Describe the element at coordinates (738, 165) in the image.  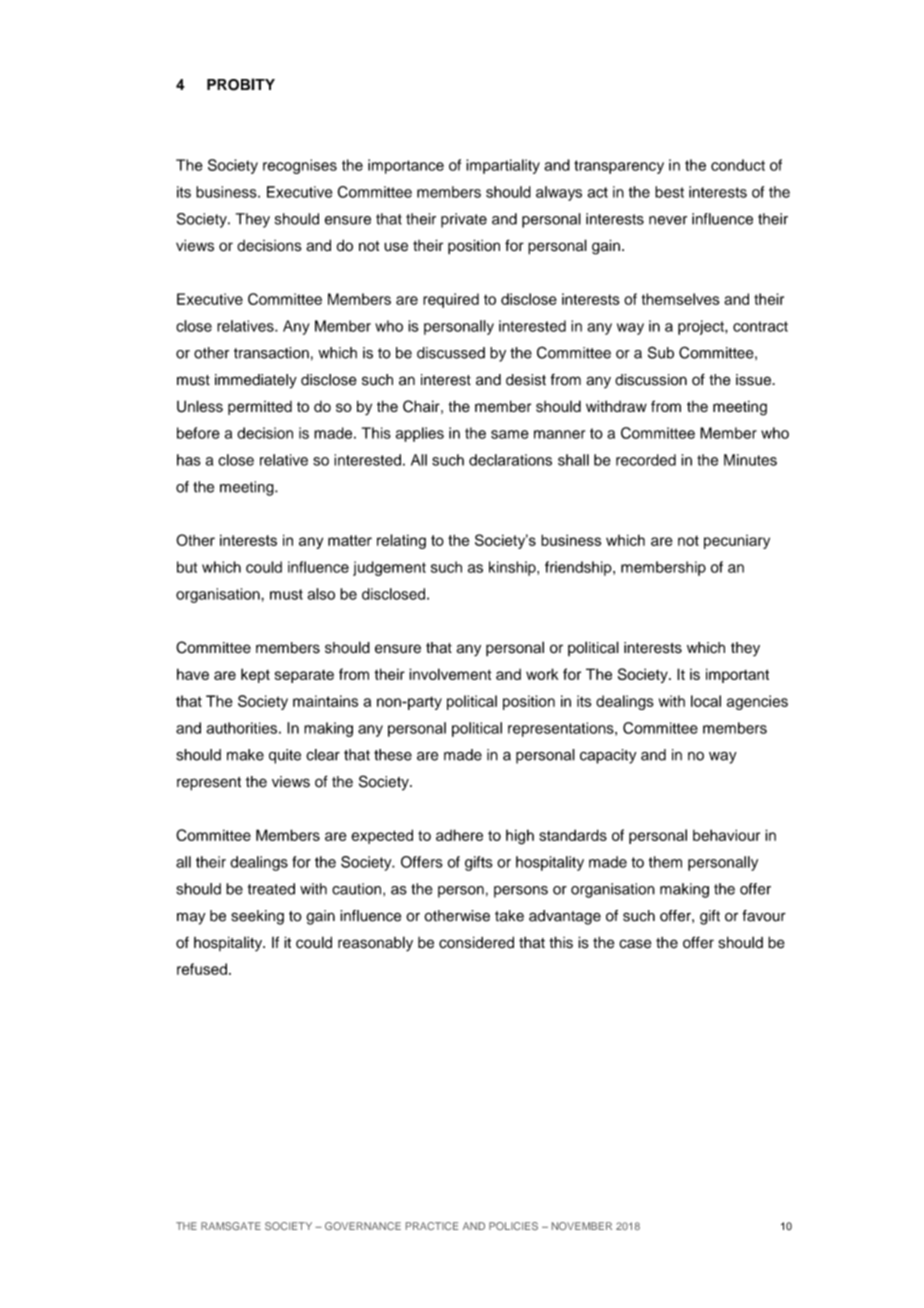
I see `conduct` at that location.
